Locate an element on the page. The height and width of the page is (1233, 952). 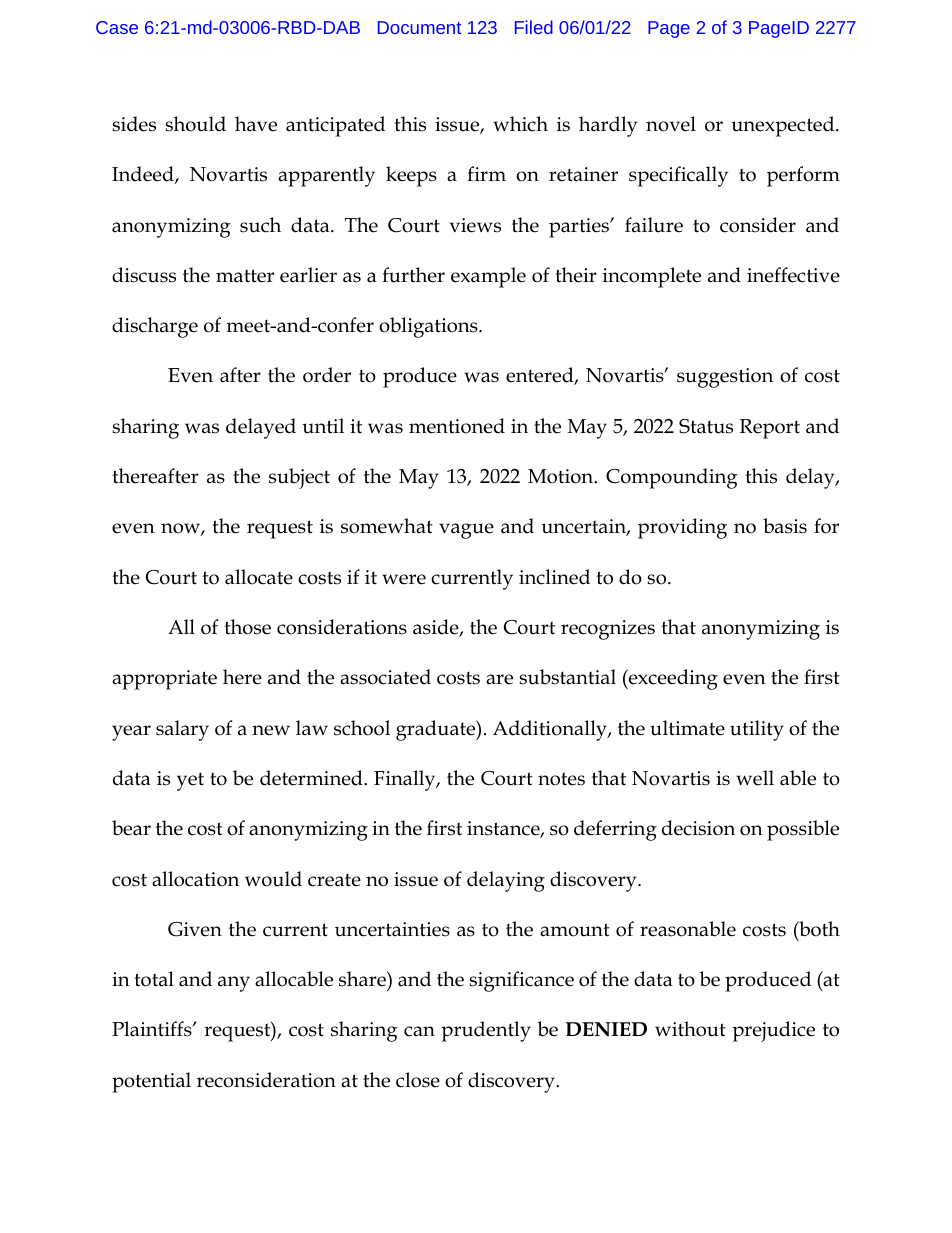
example is located at coordinates (488, 277).
